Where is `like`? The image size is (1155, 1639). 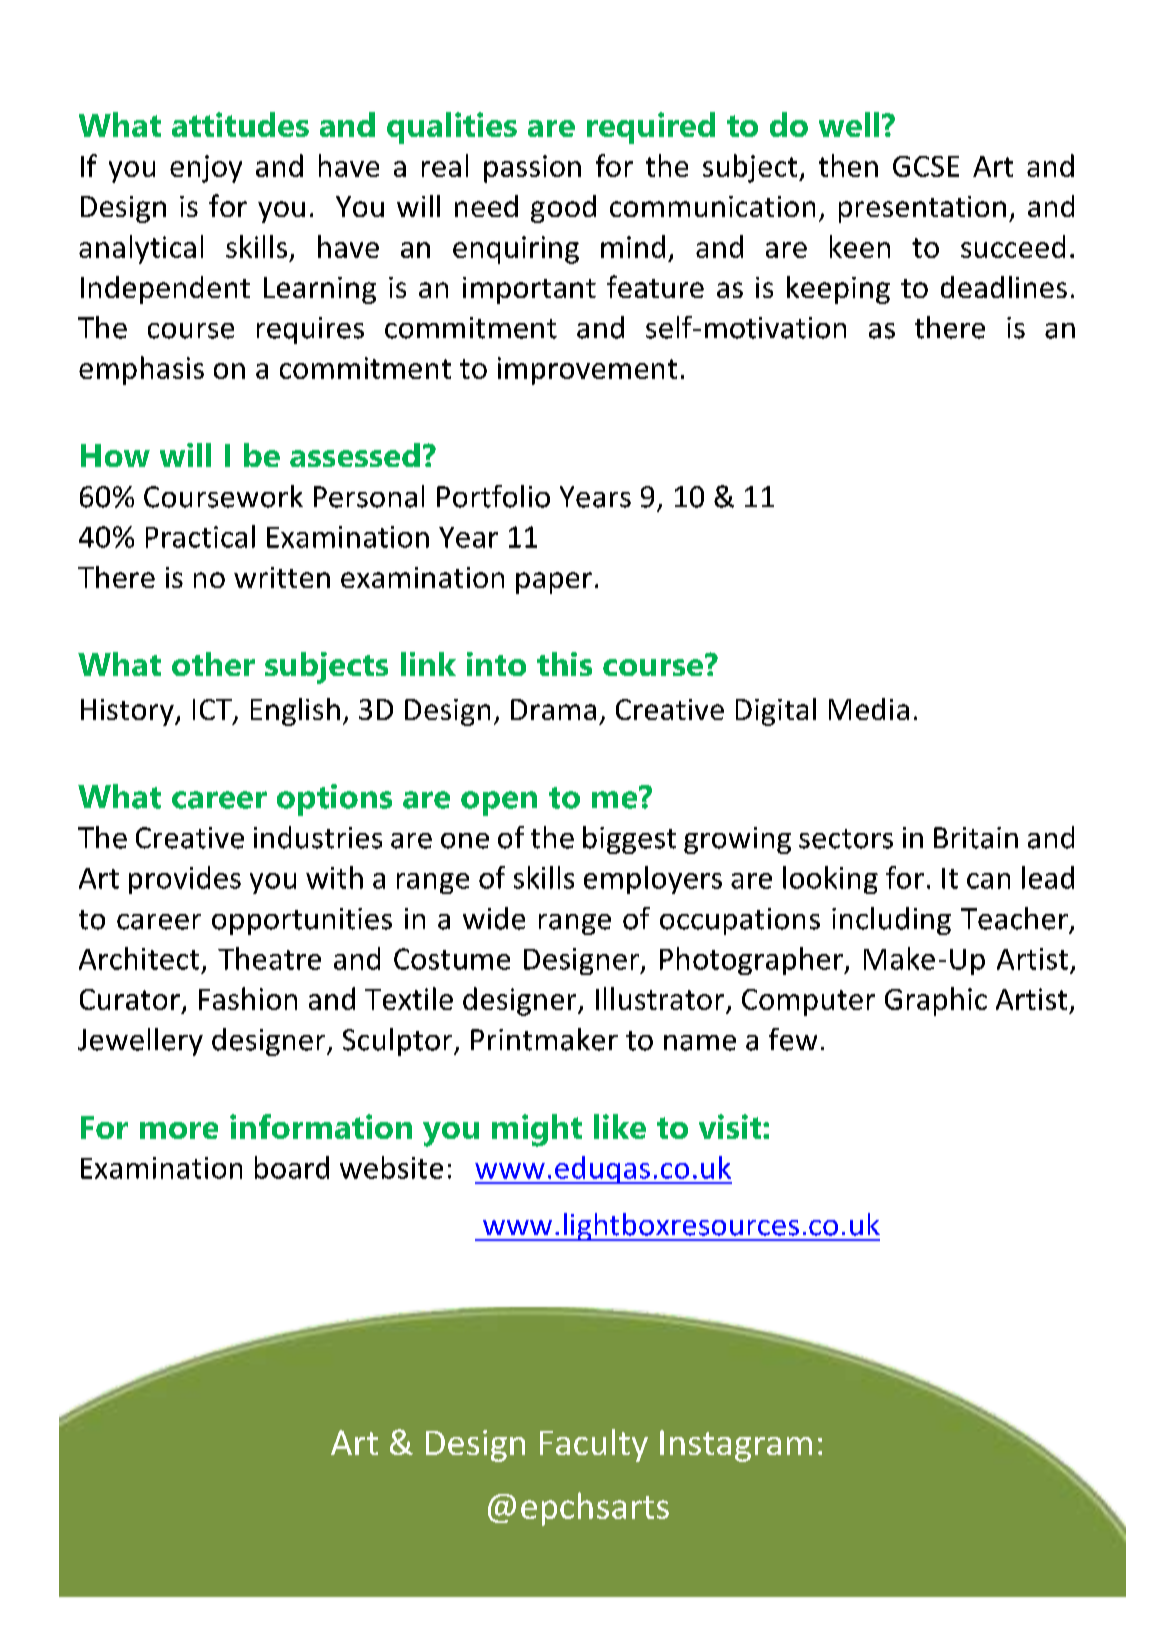 like is located at coordinates (620, 1126).
